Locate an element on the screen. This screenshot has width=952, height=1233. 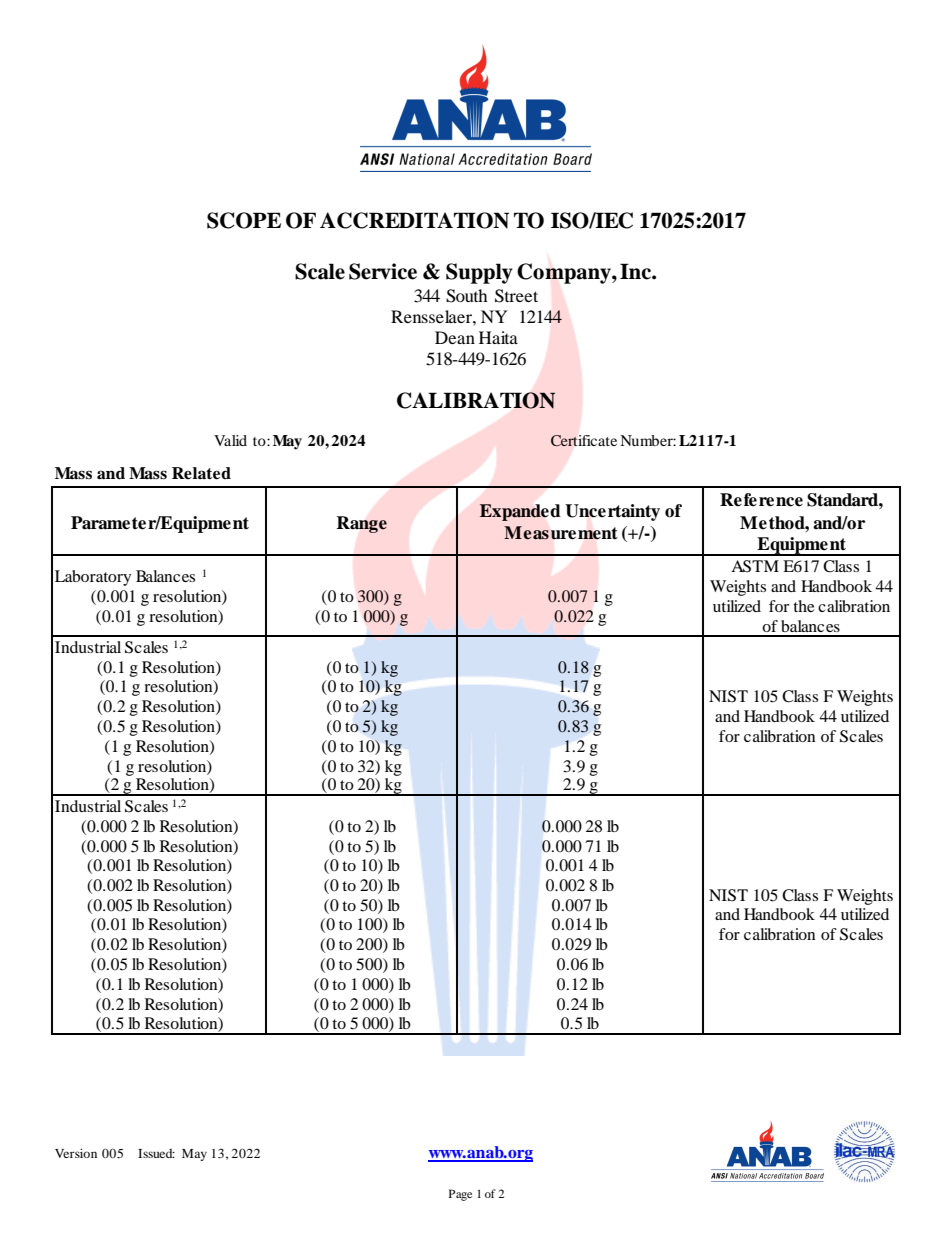
Range is located at coordinates (362, 524).
